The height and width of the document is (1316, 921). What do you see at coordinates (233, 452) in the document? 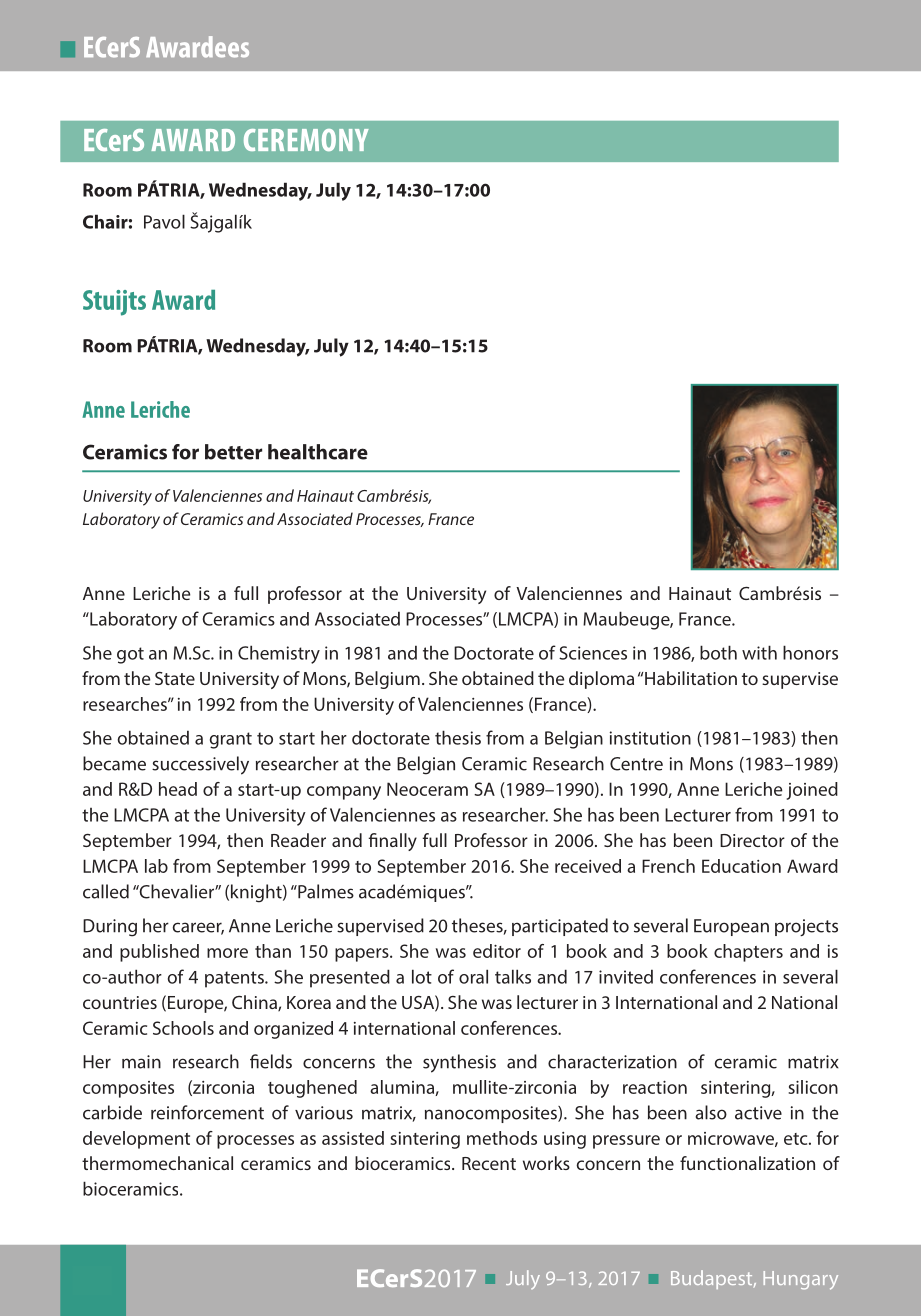
I see `better` at bounding box center [233, 452].
